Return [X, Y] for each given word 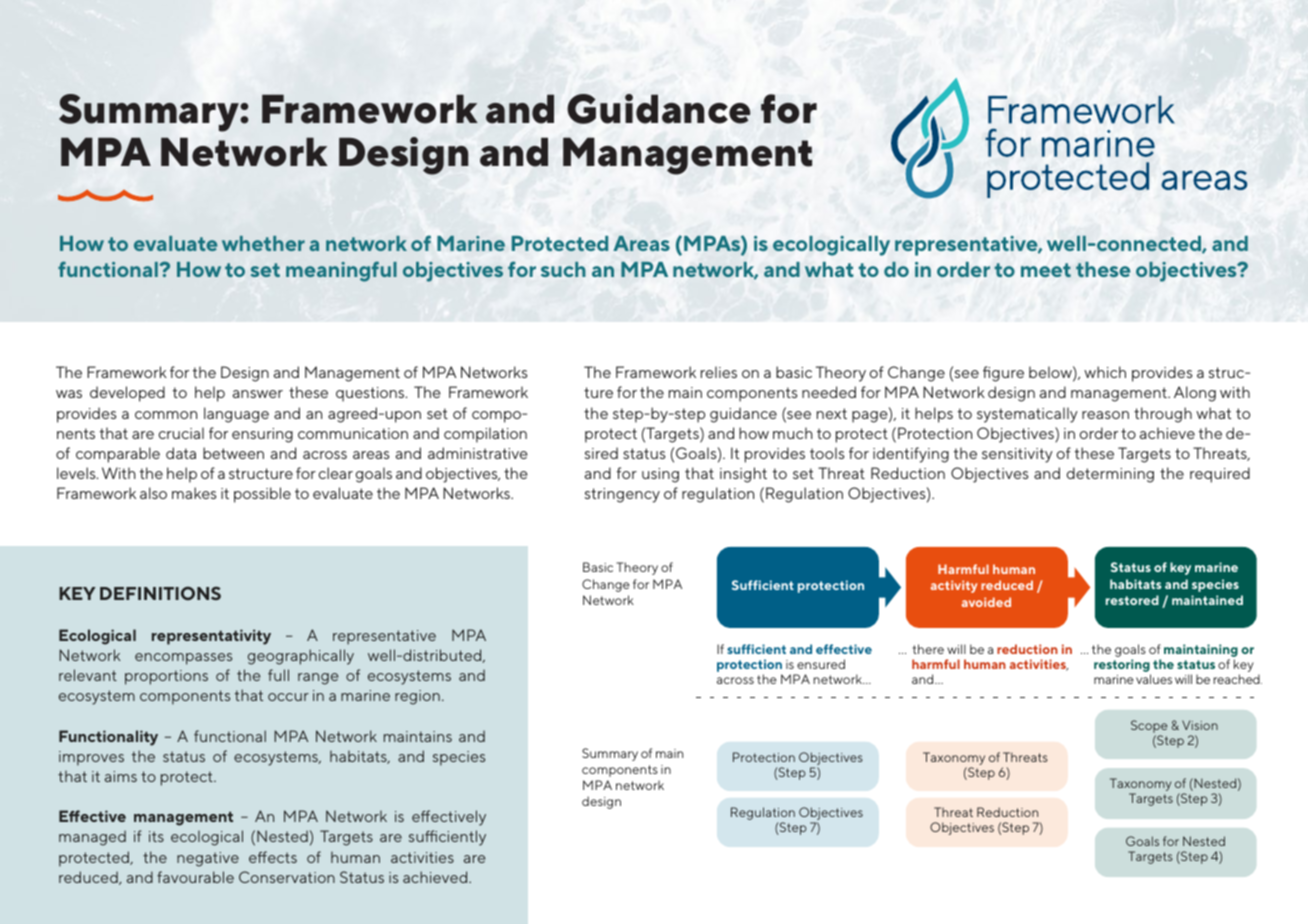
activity [954, 586]
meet [1046, 270]
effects [273, 857]
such [563, 269]
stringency [622, 495]
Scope [1149, 726]
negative [208, 859]
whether [263, 243]
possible [262, 495]
